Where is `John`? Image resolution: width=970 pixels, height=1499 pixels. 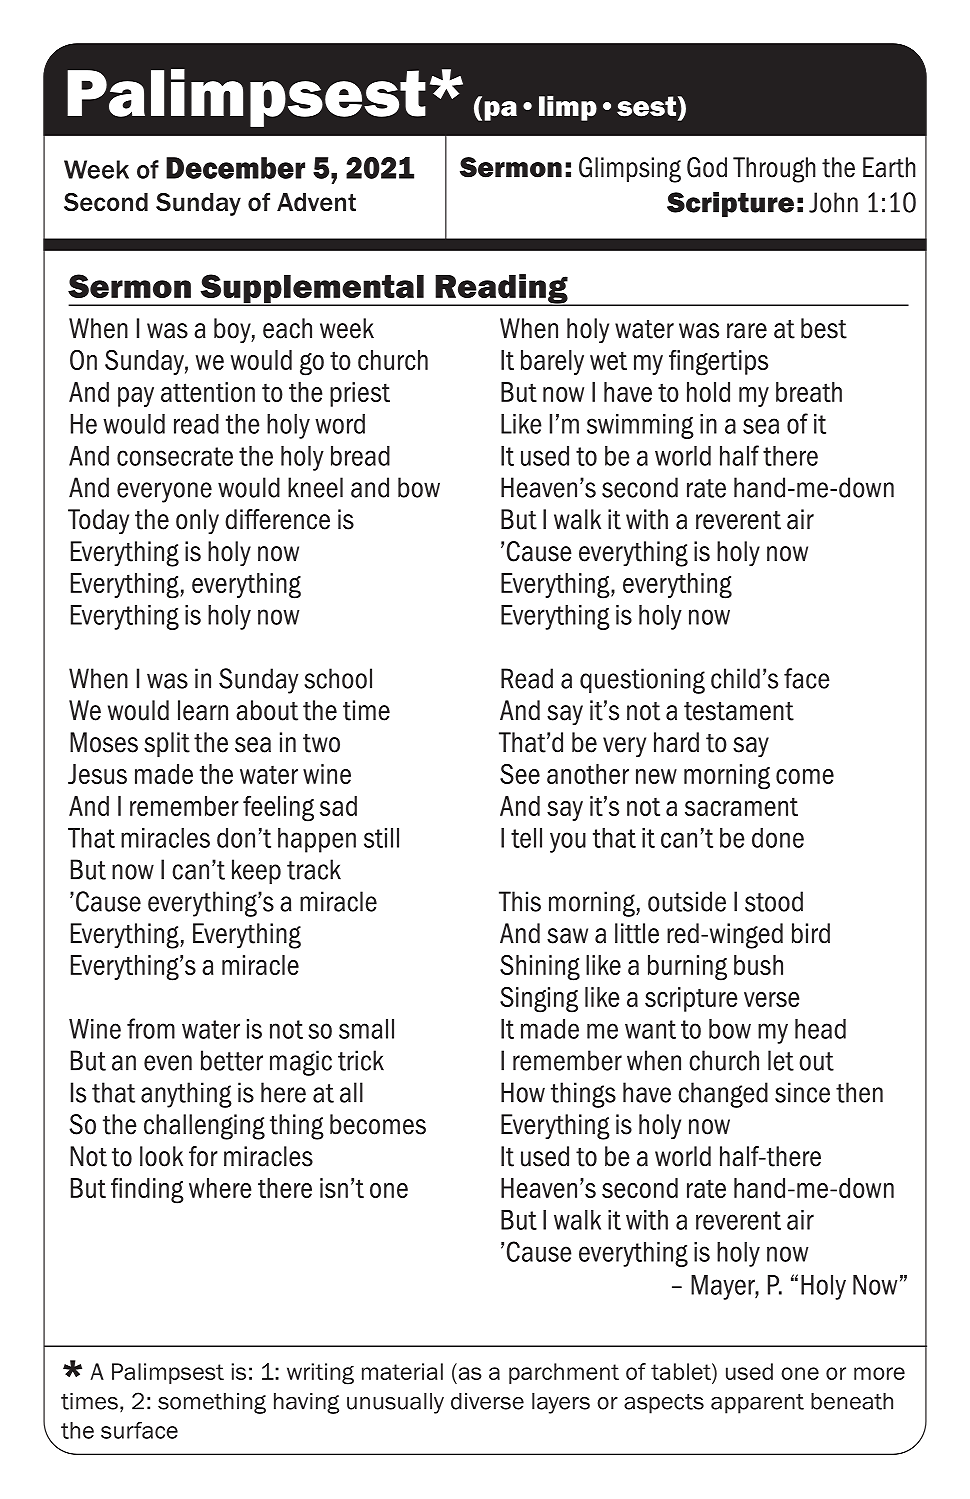
John is located at coordinates (833, 202).
